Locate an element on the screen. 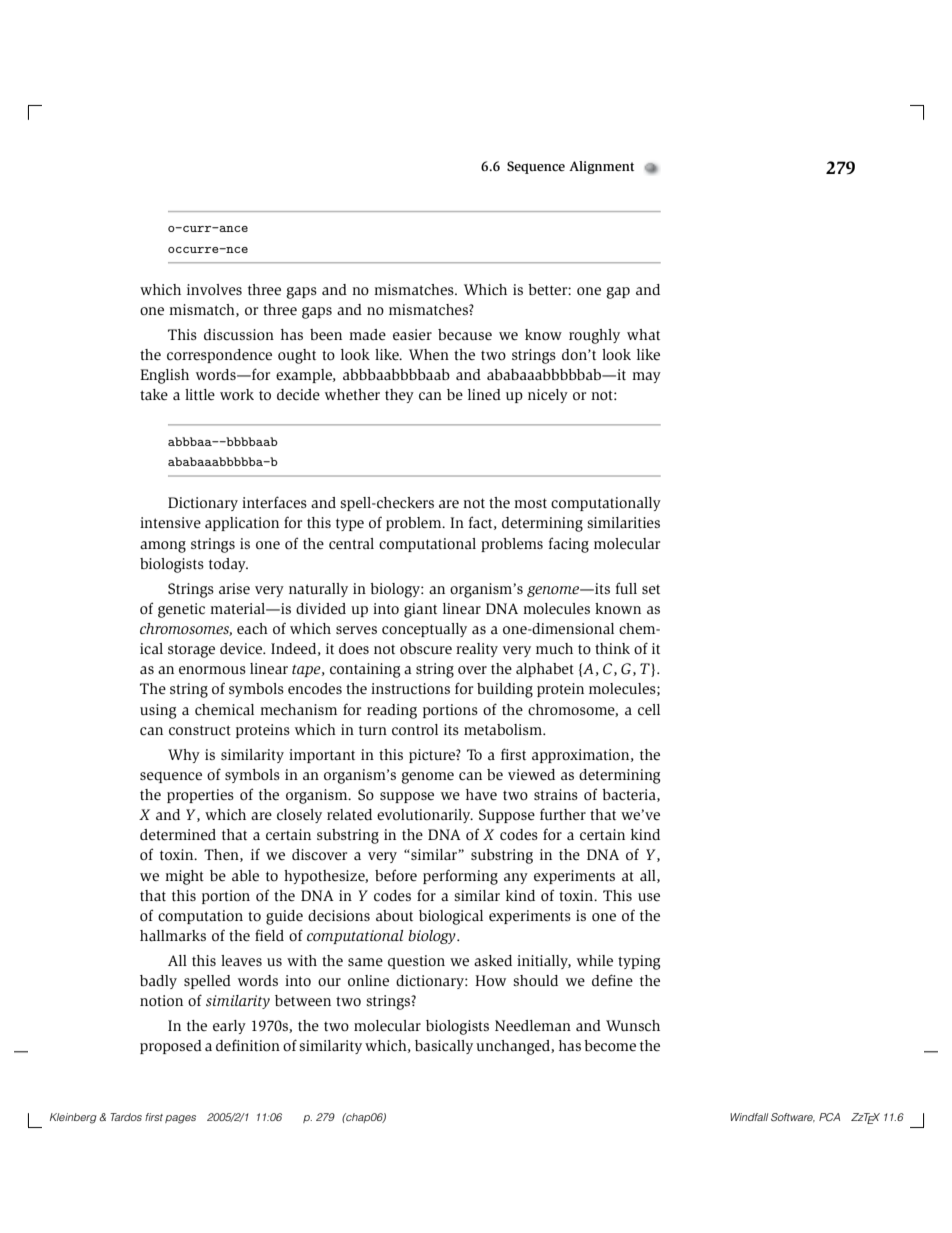  properties is located at coordinates (200, 796).
